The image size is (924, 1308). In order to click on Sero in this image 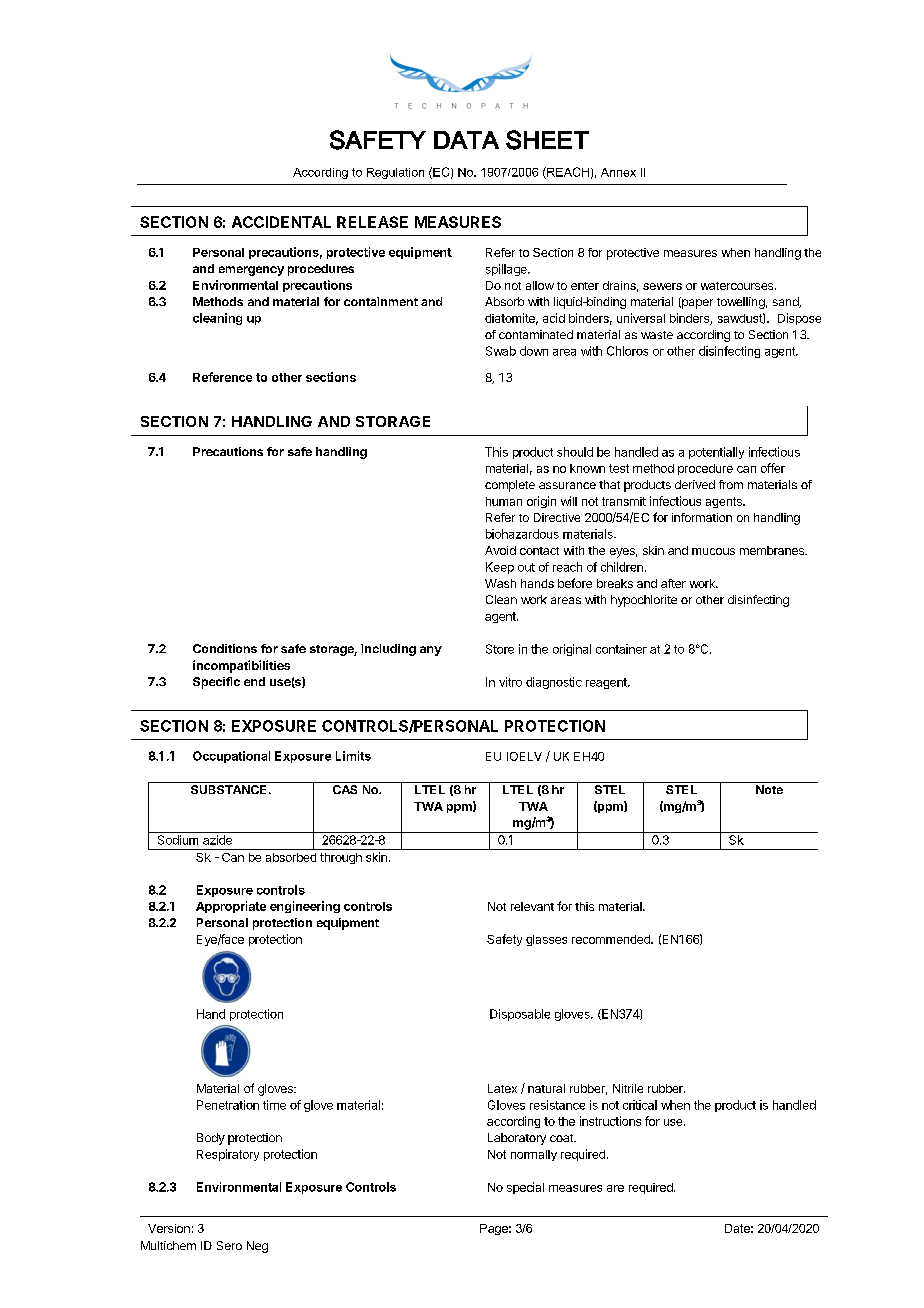, I will do `click(229, 1245)`.
